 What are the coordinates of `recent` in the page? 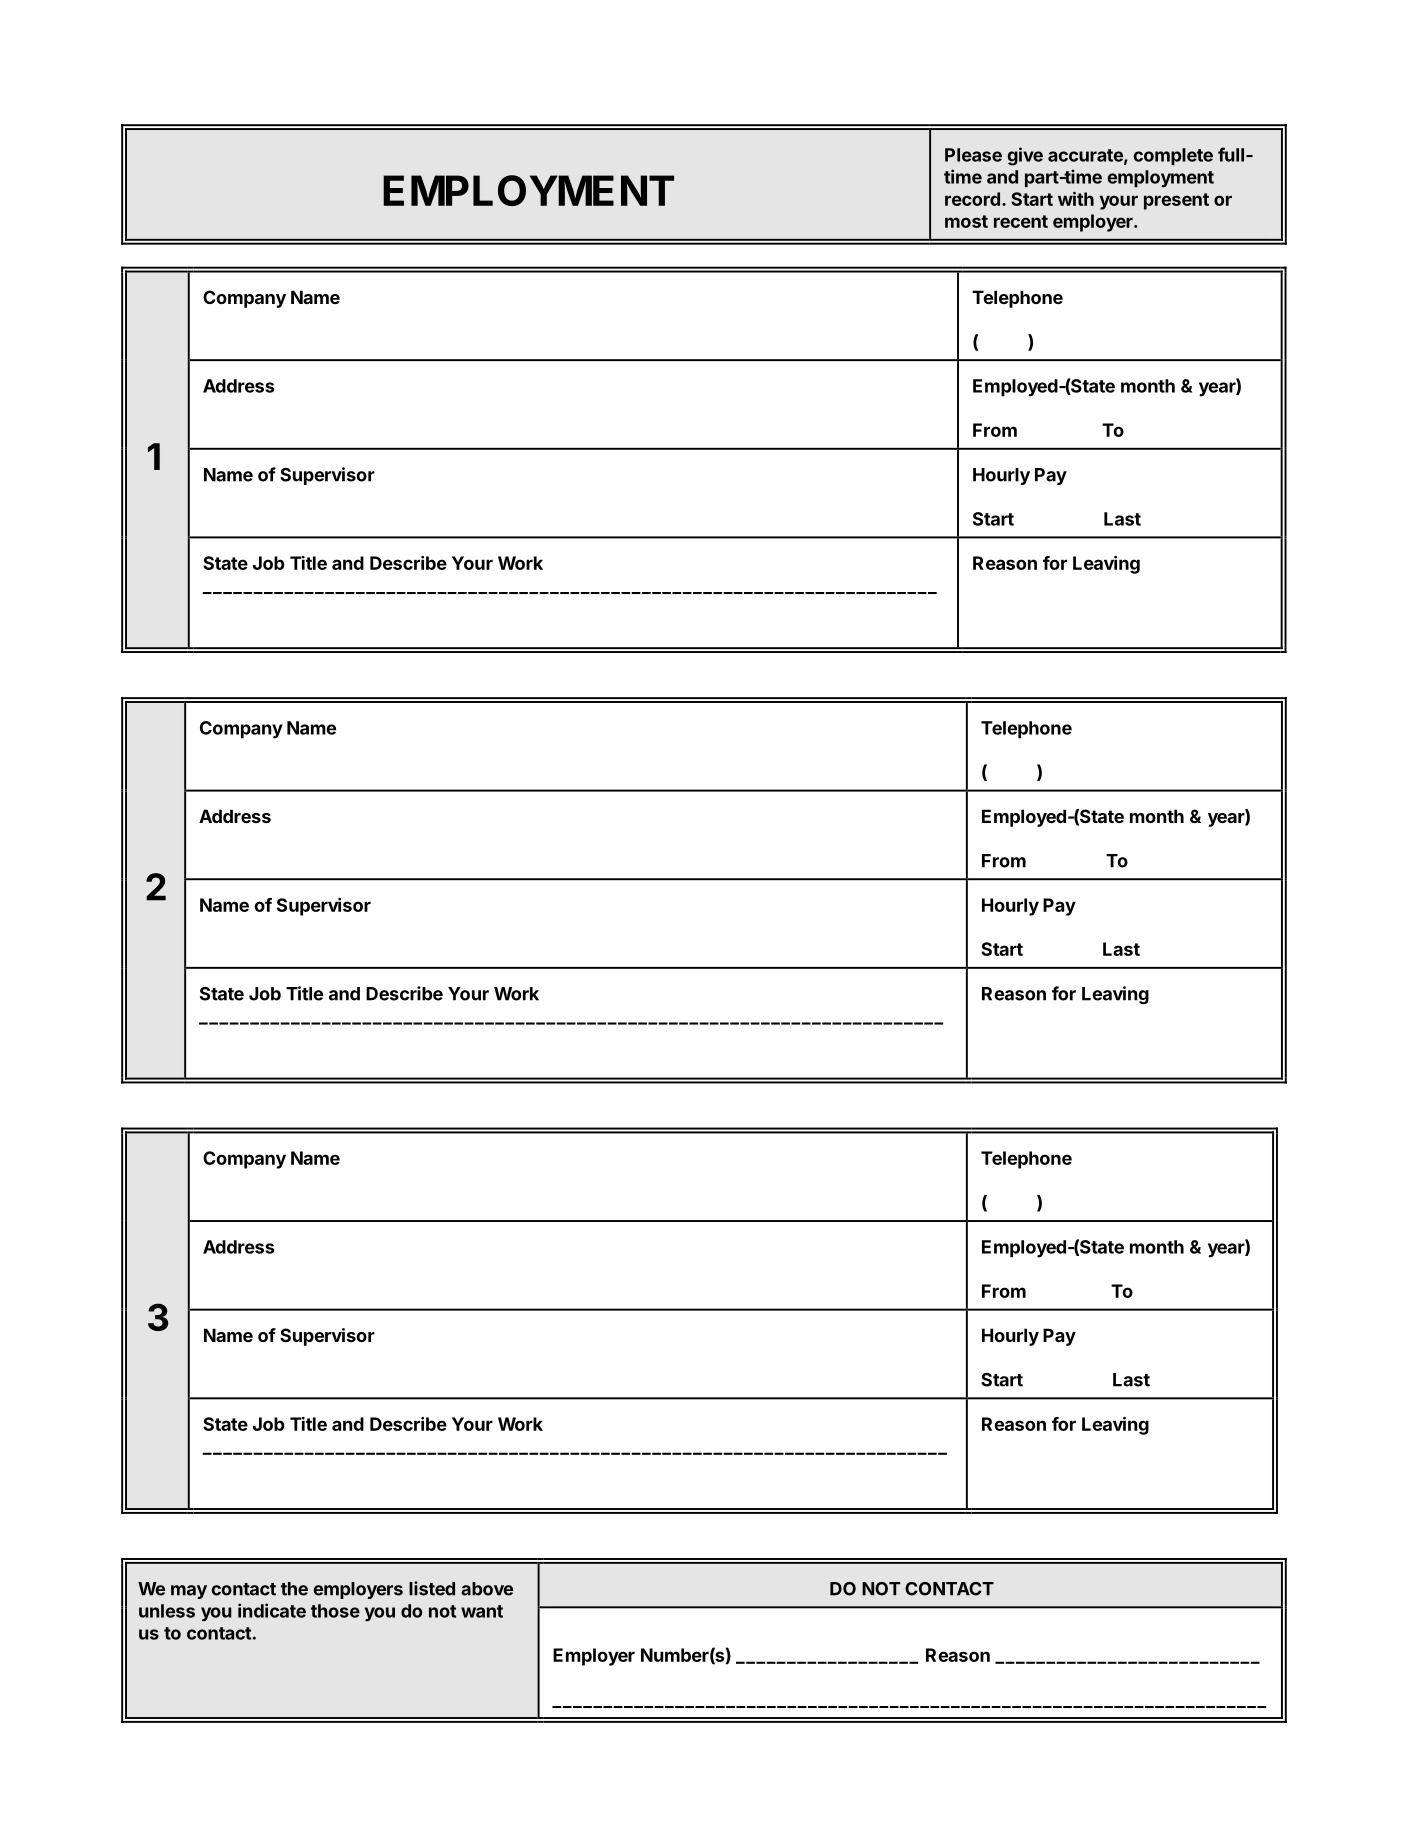 It's located at (1021, 221).
